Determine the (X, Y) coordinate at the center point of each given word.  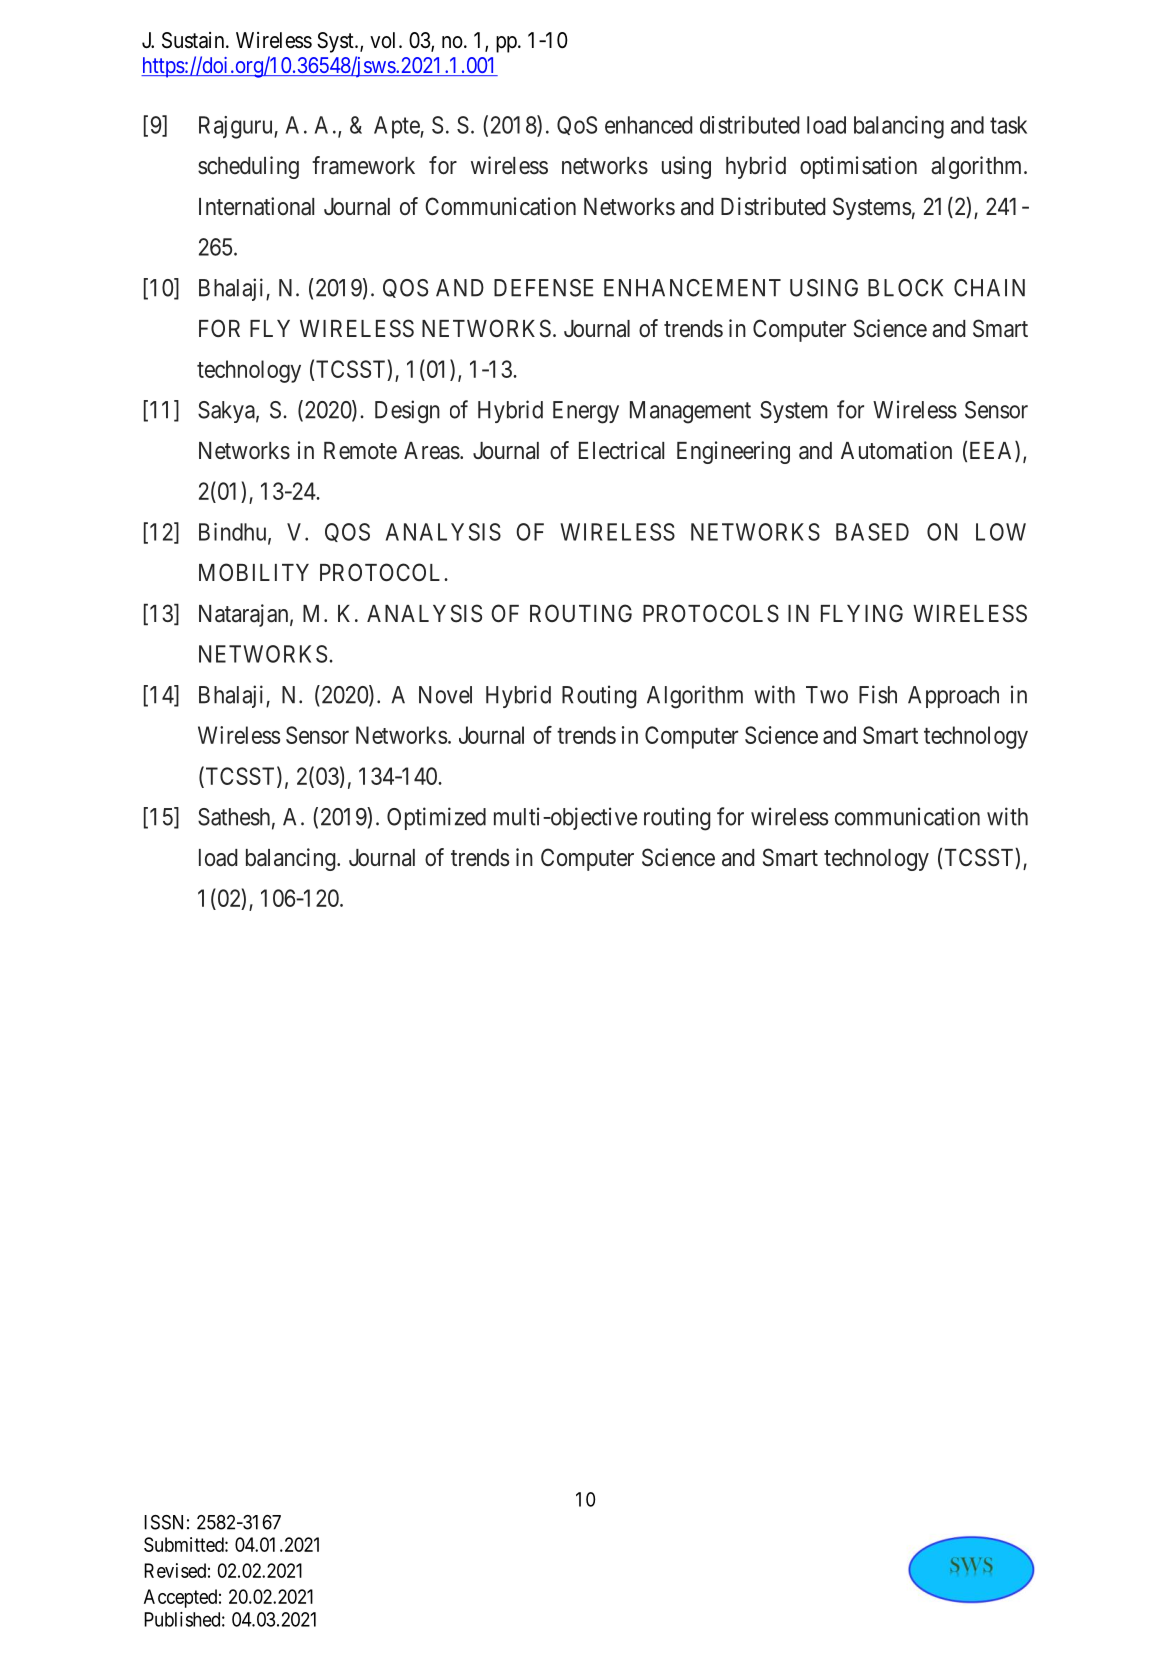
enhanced (648, 125)
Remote (360, 450)
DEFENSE (543, 288)
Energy (586, 412)
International (256, 206)
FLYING (862, 613)
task (1008, 125)
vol (385, 40)
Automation (896, 450)
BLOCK (905, 288)
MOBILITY (254, 572)
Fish (878, 694)
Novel (445, 695)
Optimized (436, 818)
